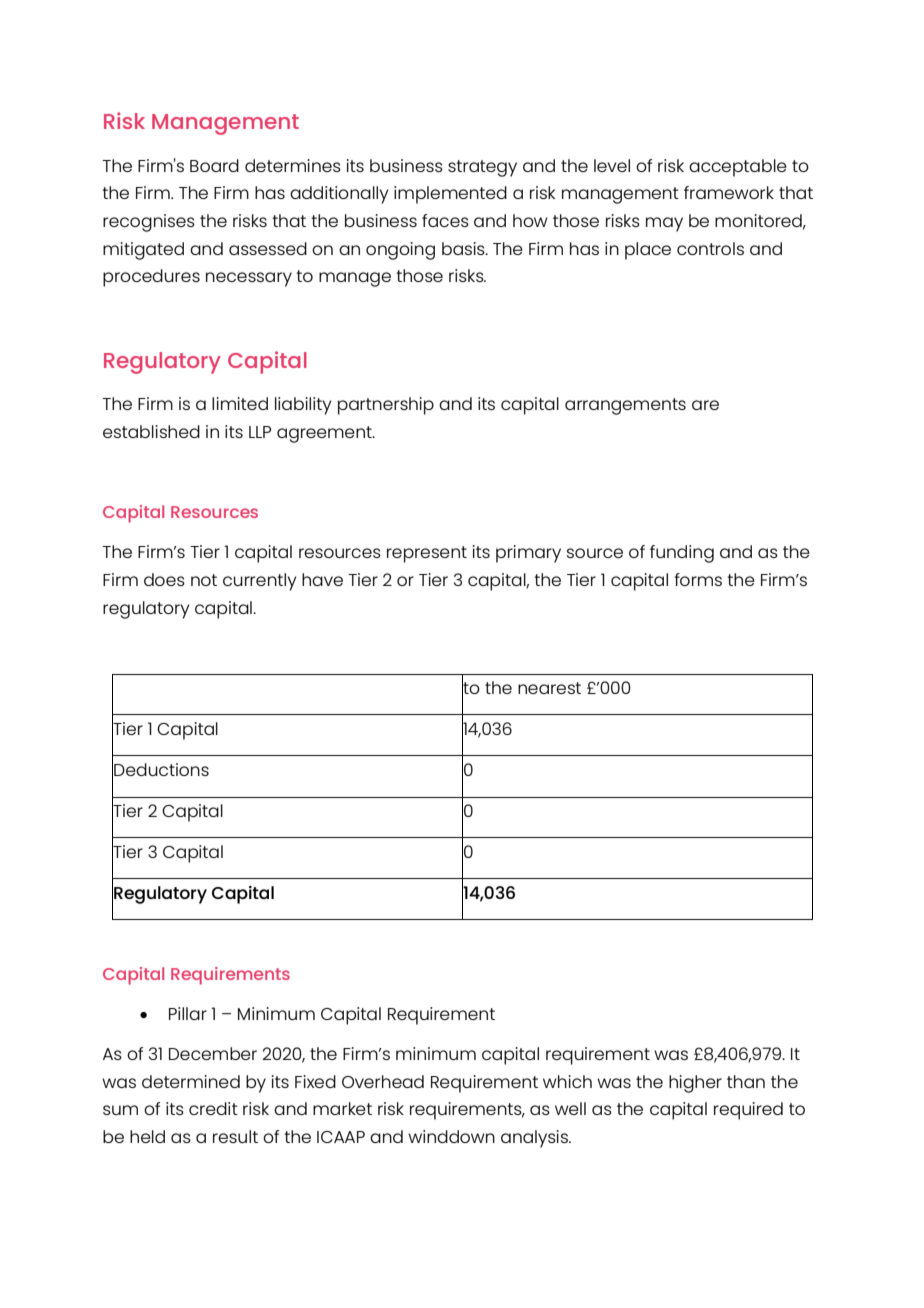 The height and width of the screenshot is (1308, 924). I want to click on Overhead, so click(383, 1081).
